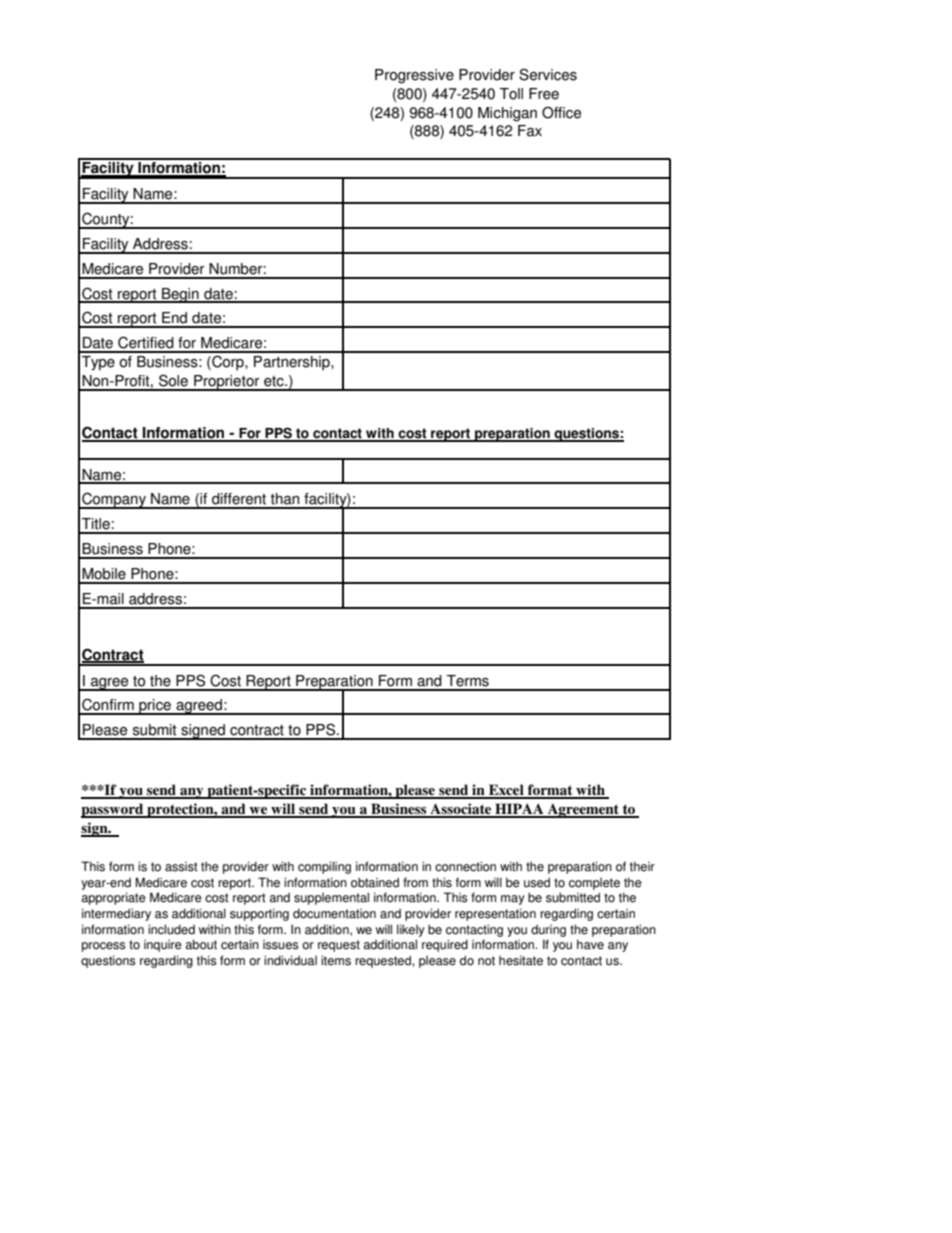 Image resolution: width=952 pixels, height=1233 pixels. Describe the element at coordinates (506, 791) in the page. I see `Excel` at that location.
